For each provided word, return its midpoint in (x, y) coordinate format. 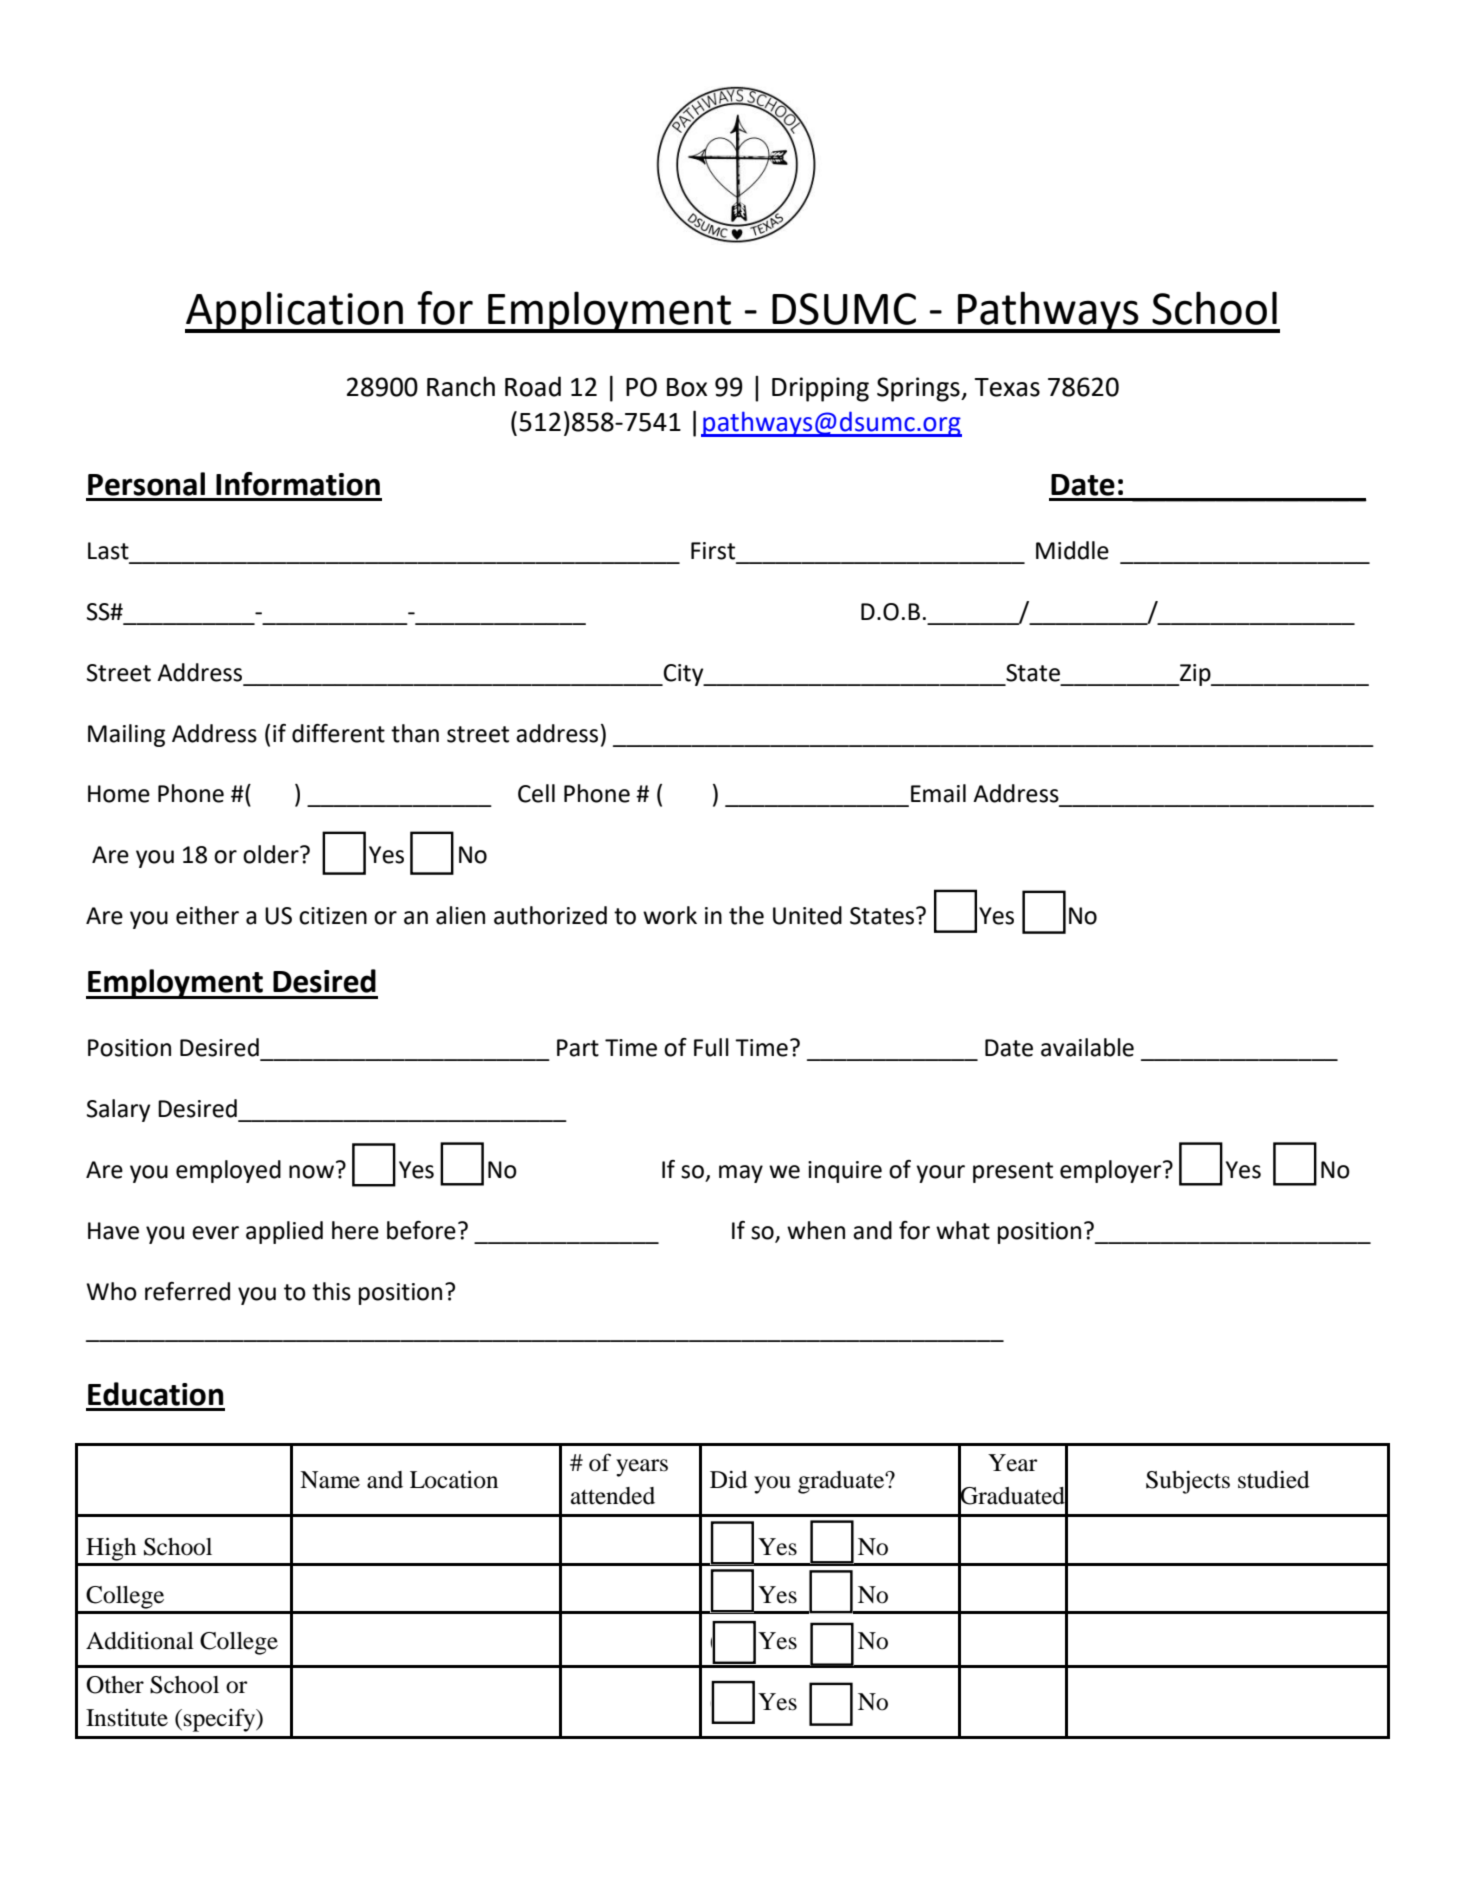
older (272, 854)
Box (687, 387)
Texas (1007, 387)
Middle (1072, 550)
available (1087, 1047)
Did (729, 1480)
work (670, 915)
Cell (536, 793)
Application (295, 312)
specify (221, 1720)
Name (330, 1480)
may (741, 1174)
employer (1112, 1171)
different (338, 733)
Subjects (1188, 1482)
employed (228, 1171)
